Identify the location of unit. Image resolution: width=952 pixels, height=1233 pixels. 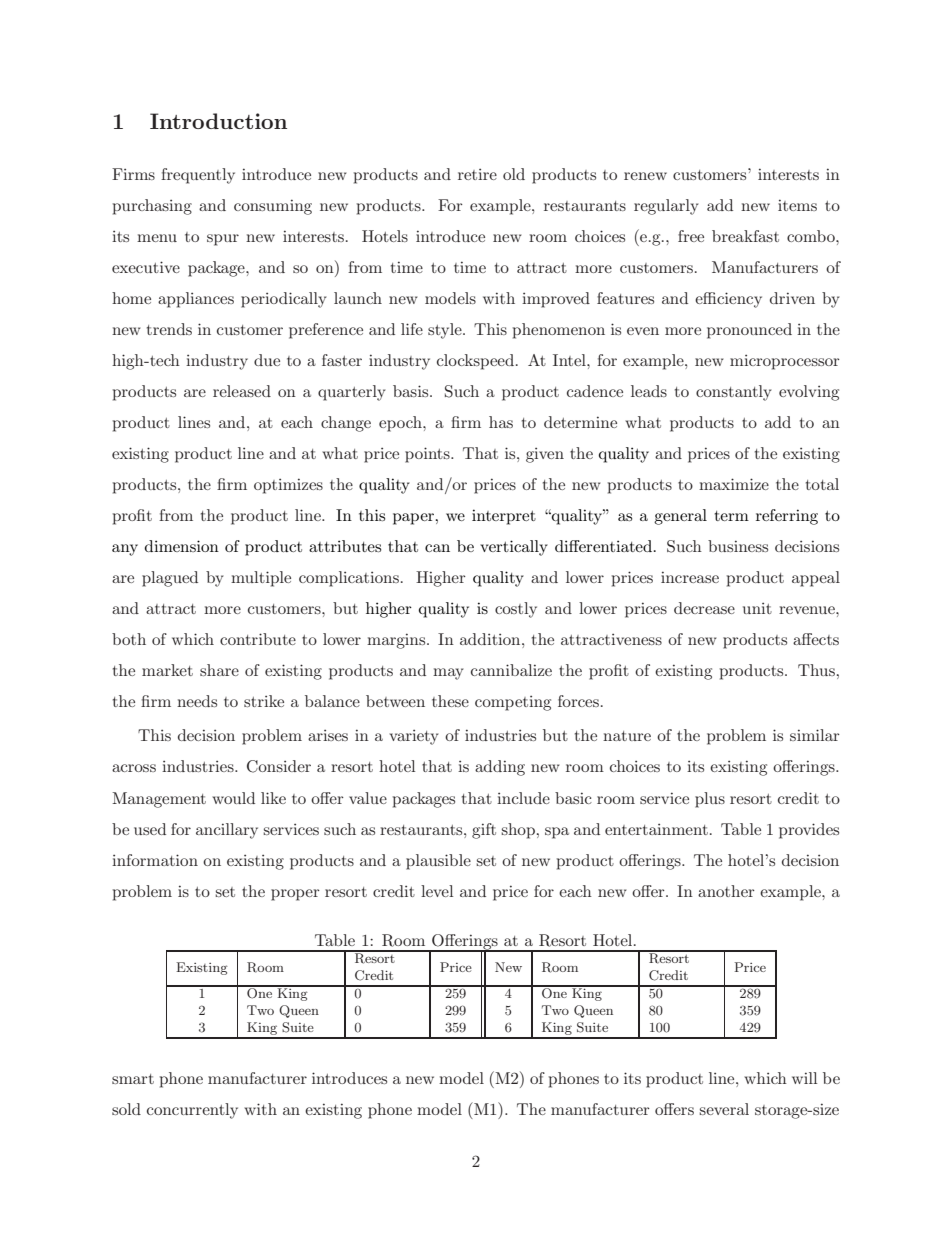
(757, 608).
